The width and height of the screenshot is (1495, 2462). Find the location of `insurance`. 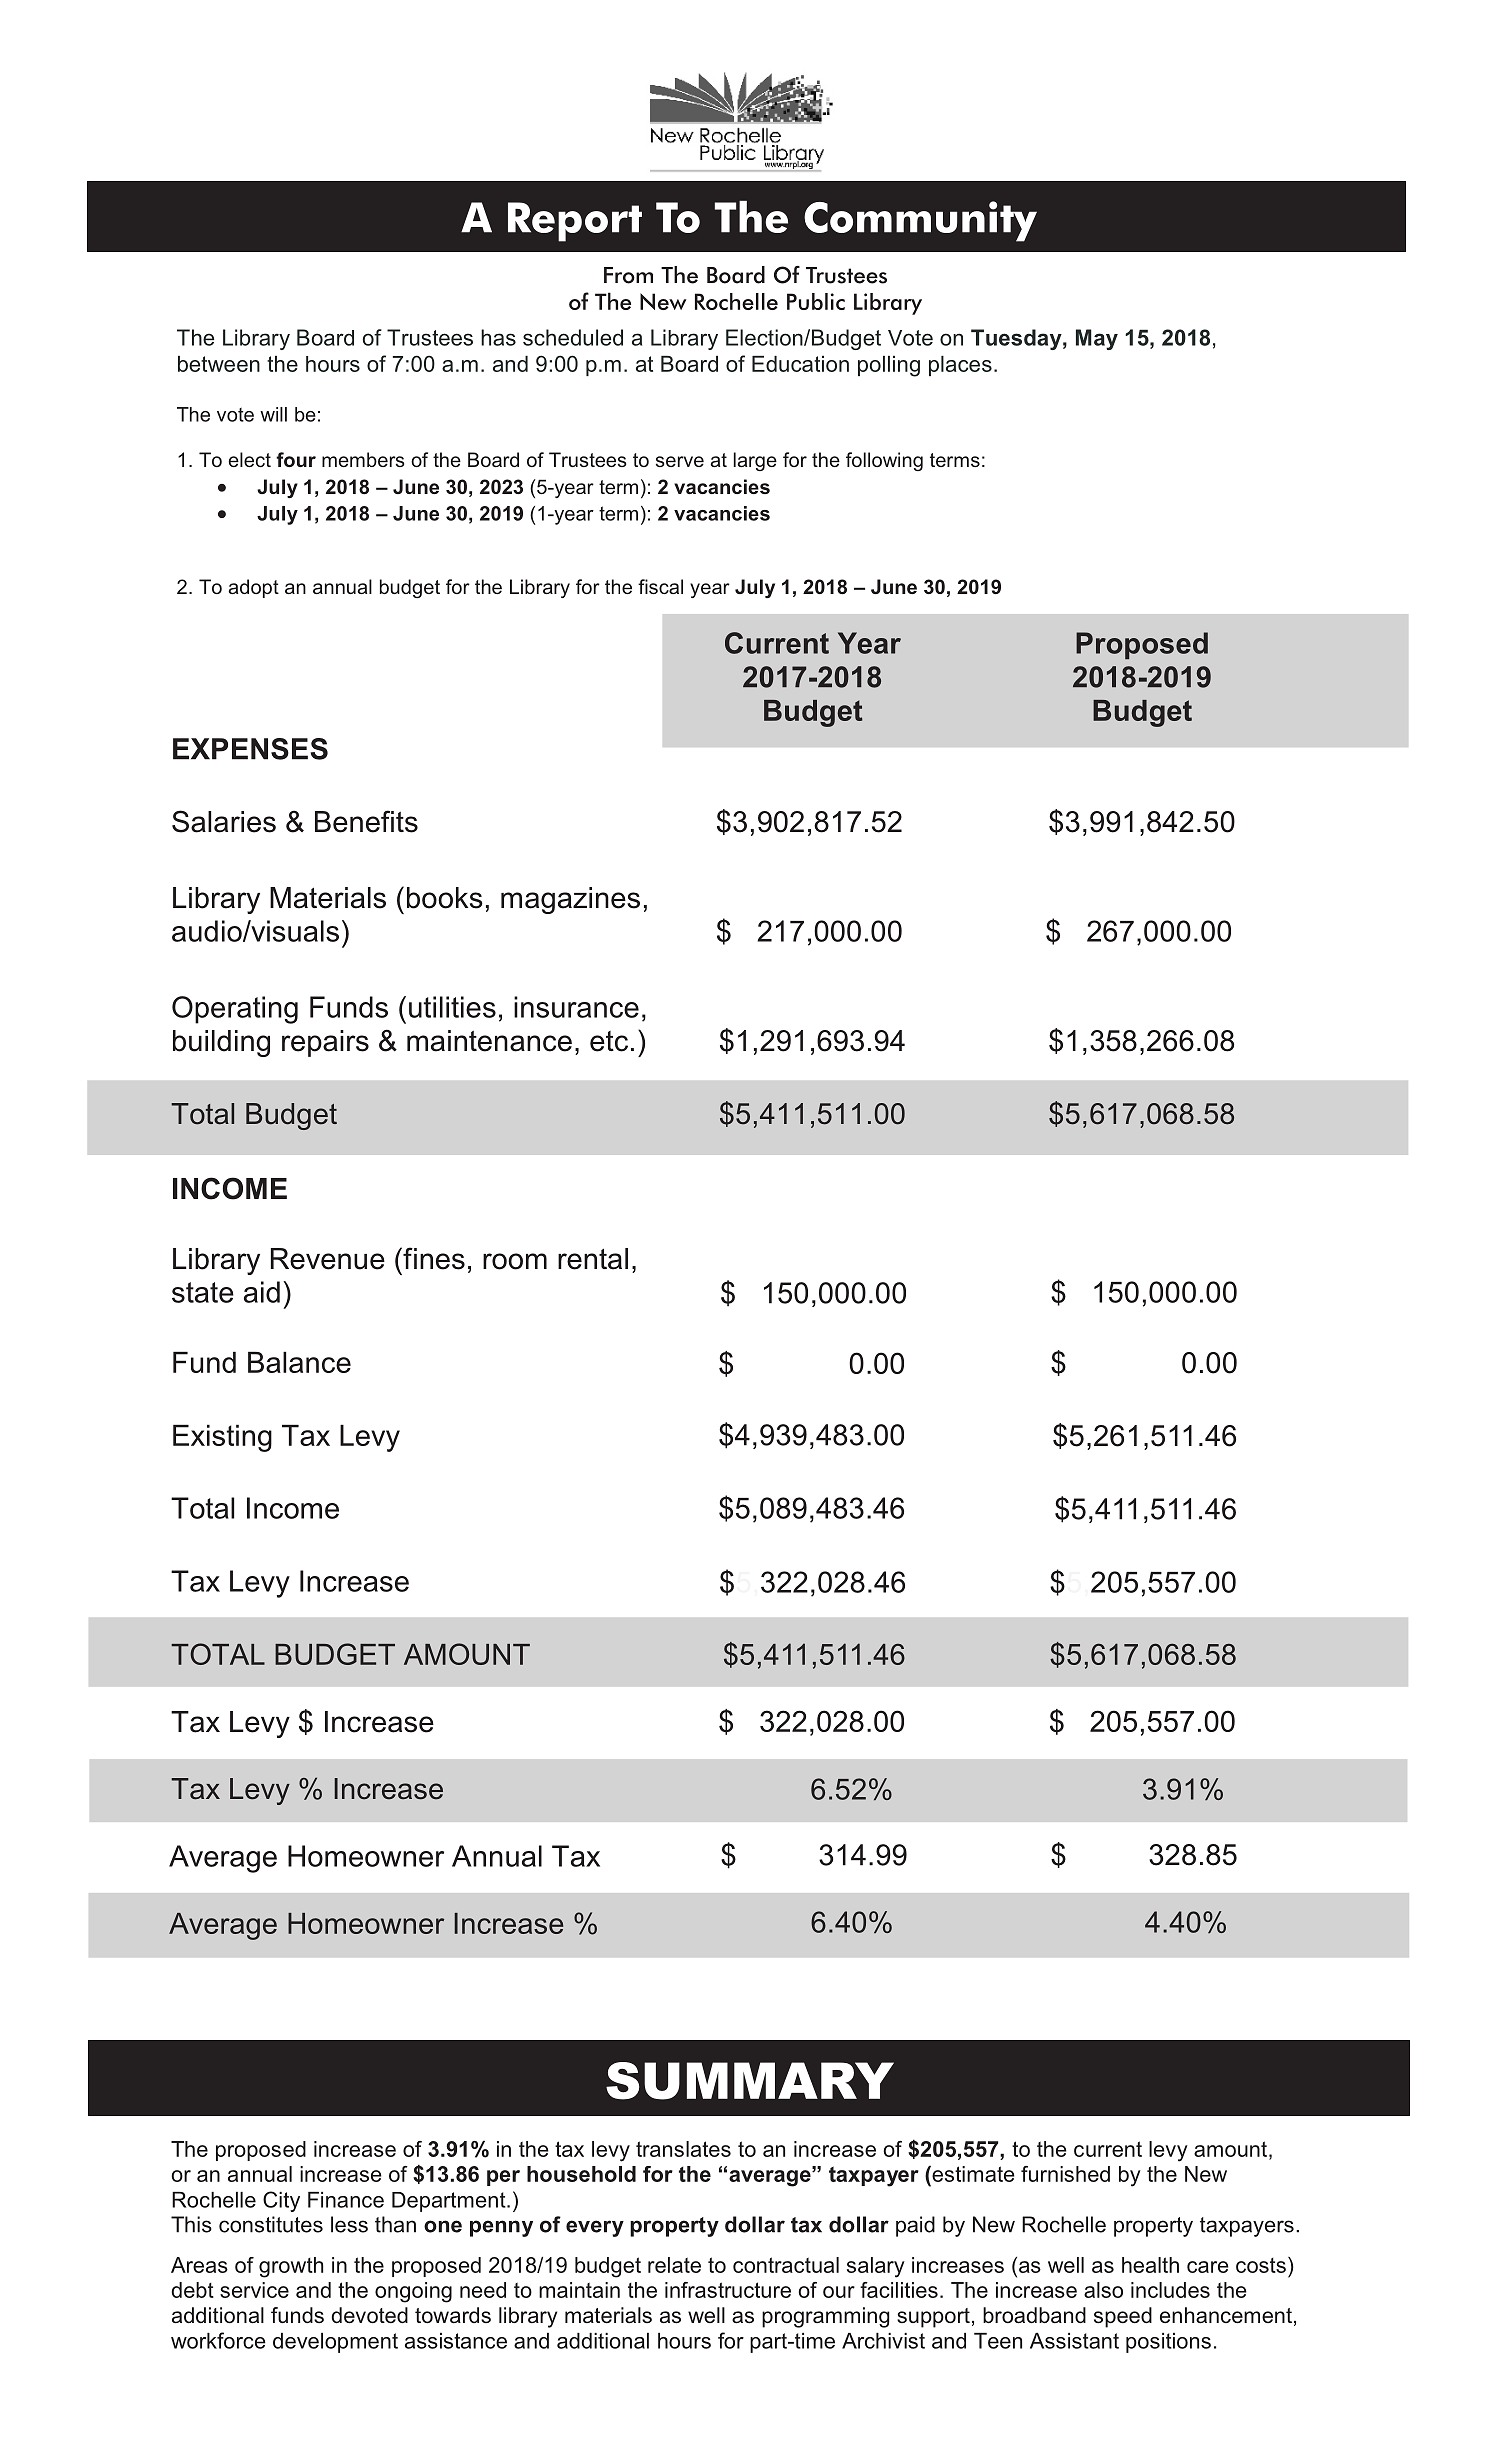

insurance is located at coordinates (576, 1007).
